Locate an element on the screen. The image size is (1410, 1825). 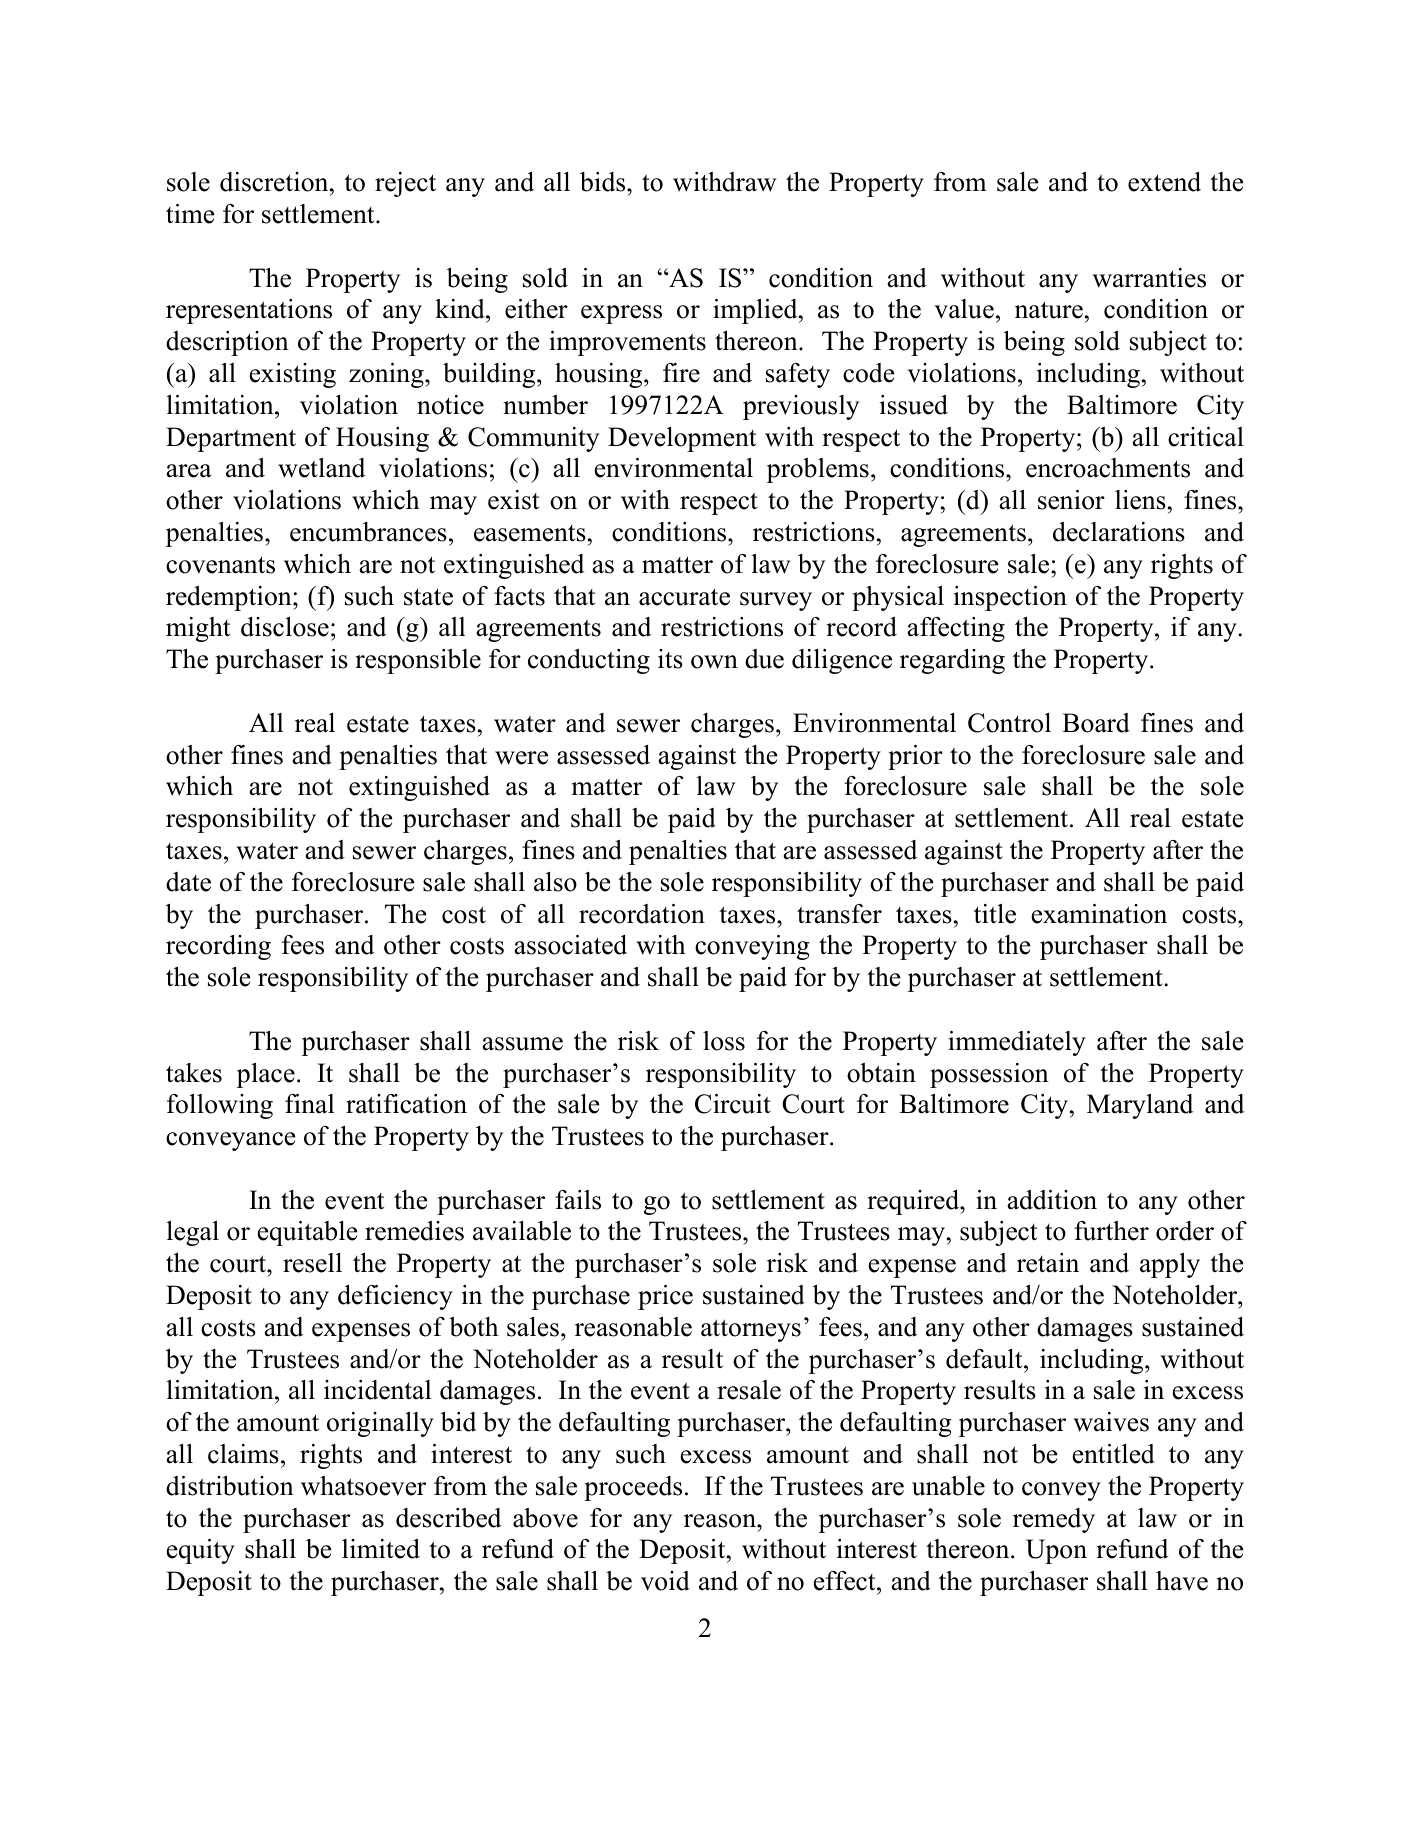
bids is located at coordinates (604, 182).
